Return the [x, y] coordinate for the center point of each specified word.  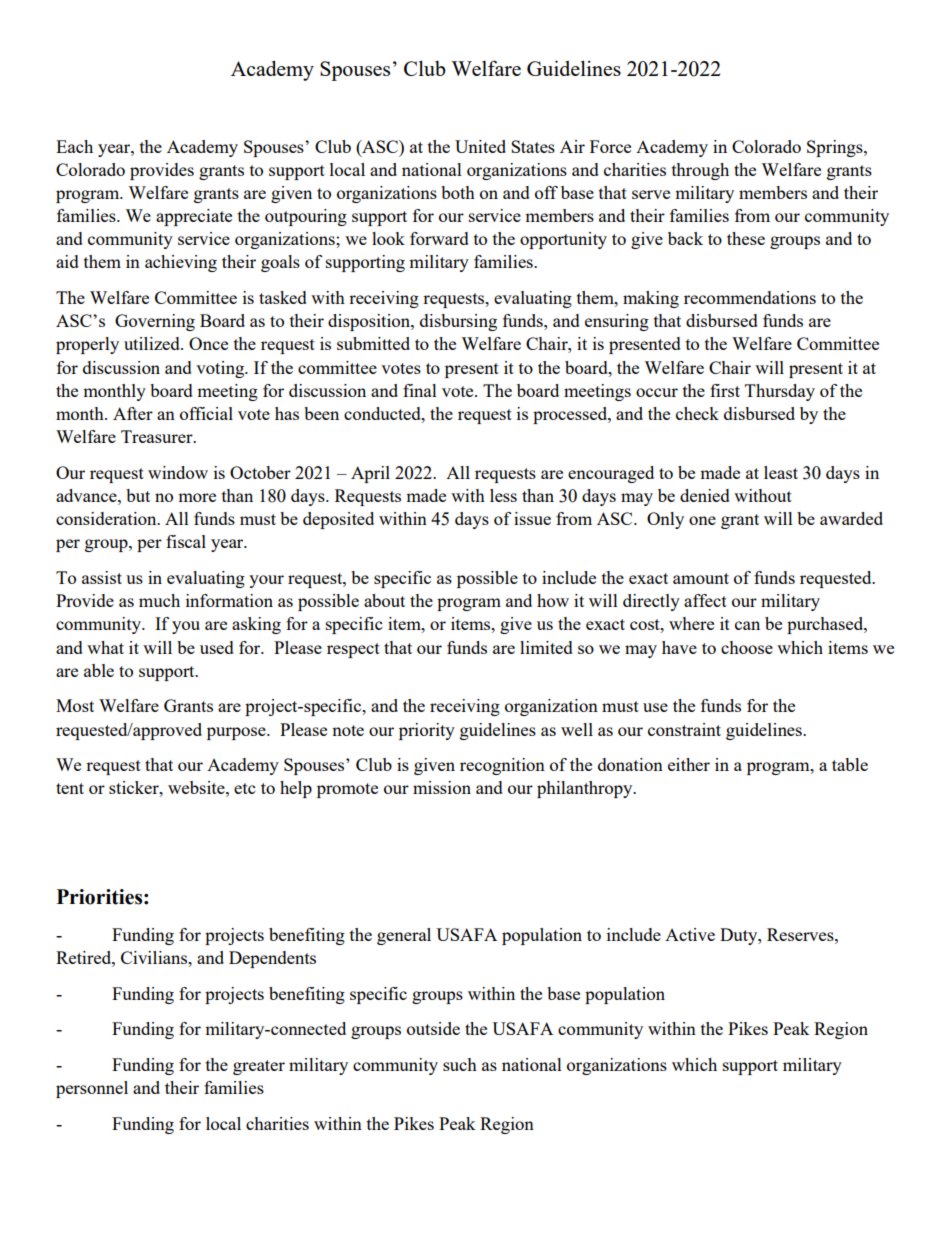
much [159, 600]
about [384, 600]
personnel [92, 1089]
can [747, 625]
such [460, 1064]
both [458, 192]
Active [690, 934]
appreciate [194, 217]
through [700, 171]
